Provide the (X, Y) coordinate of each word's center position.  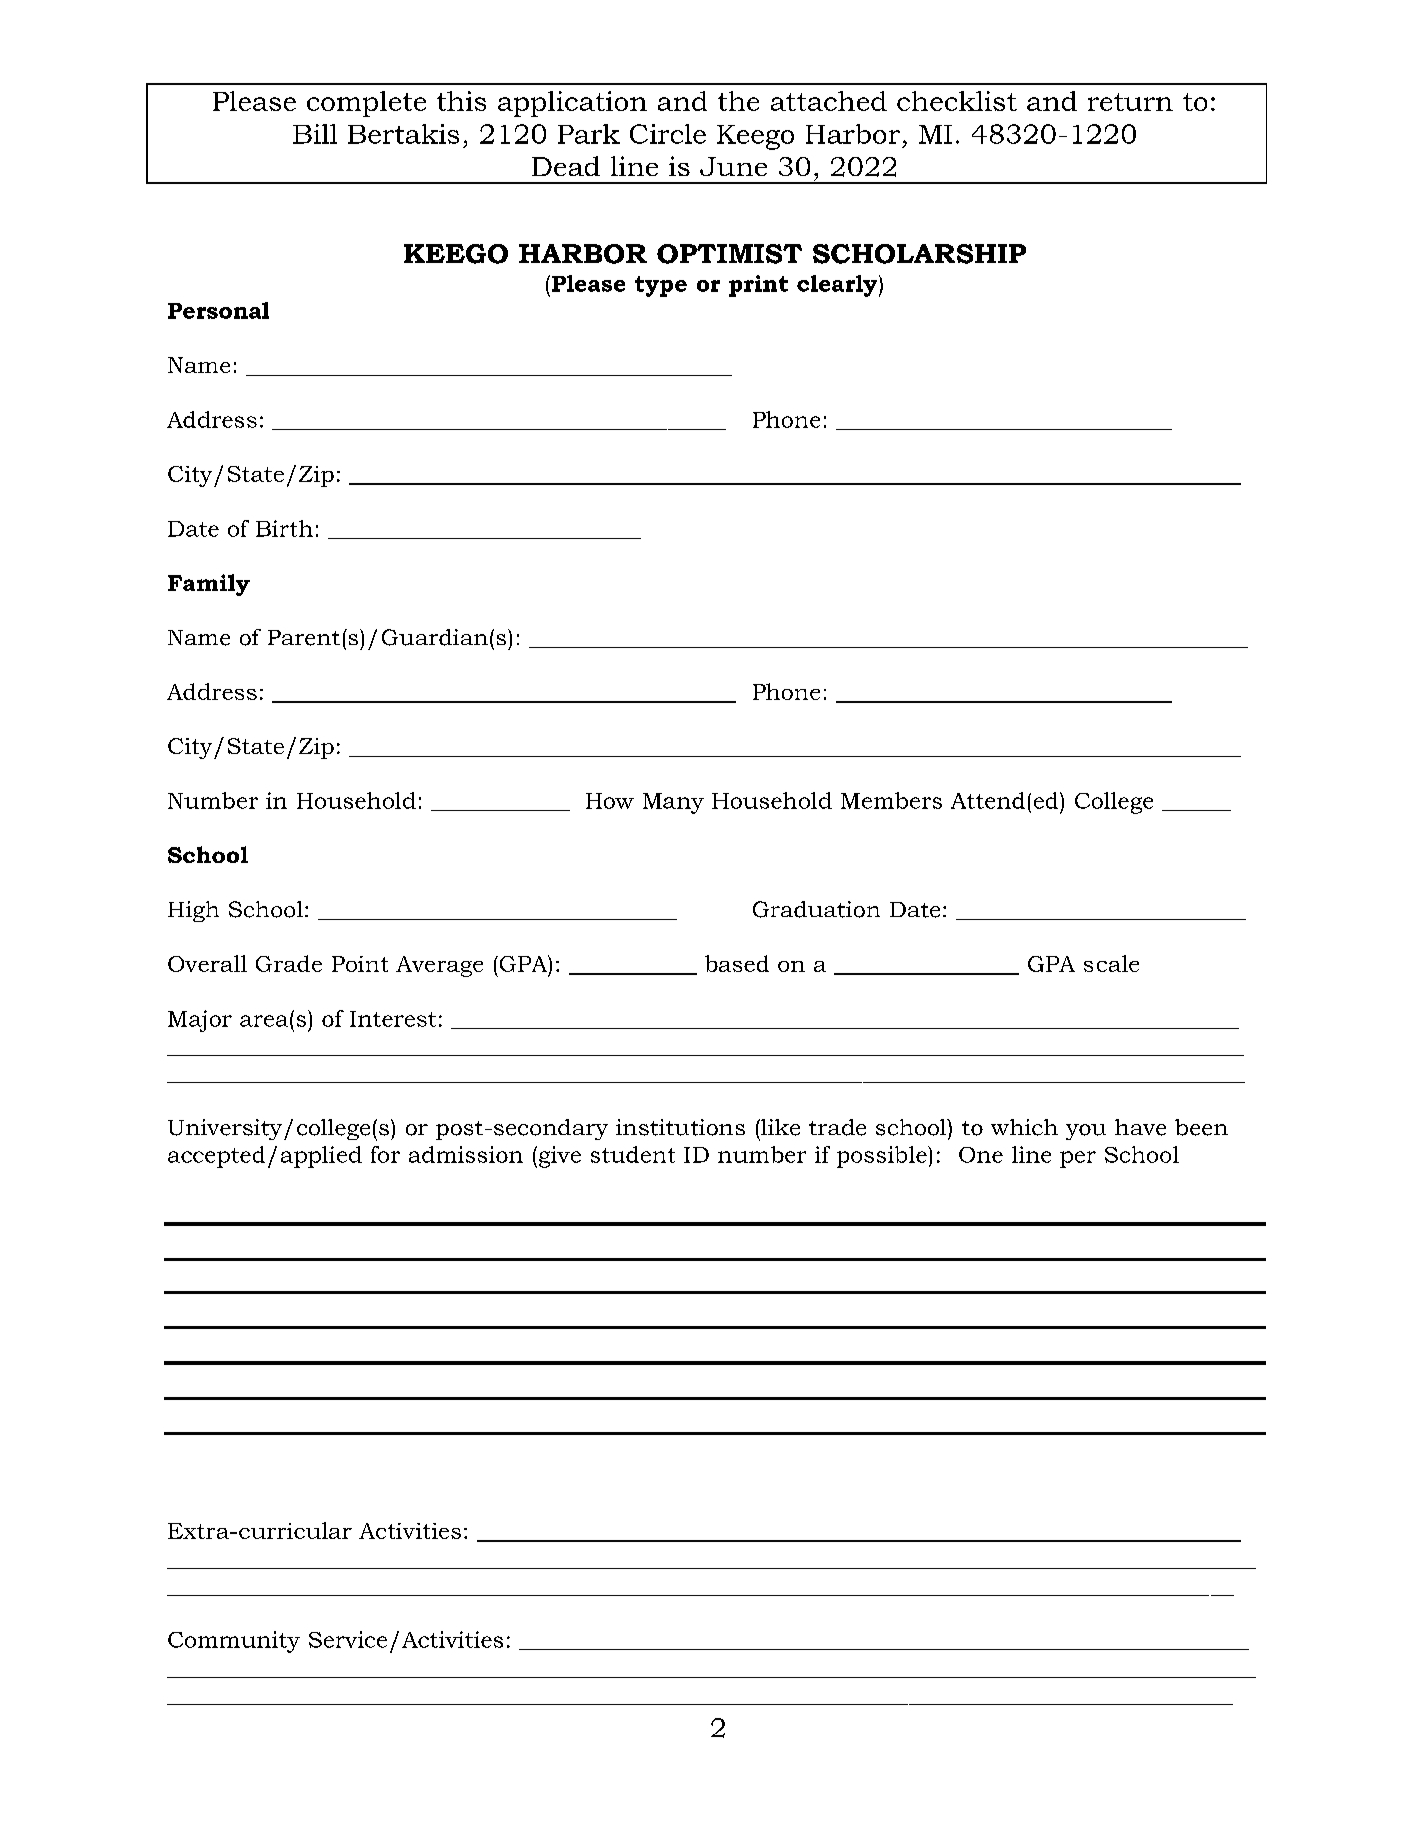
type (661, 286)
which (1024, 1127)
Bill (315, 134)
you (1086, 1132)
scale (1111, 963)
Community (234, 1642)
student (633, 1154)
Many (673, 803)
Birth (284, 528)
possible (883, 1157)
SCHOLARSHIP (919, 254)
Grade (289, 963)
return (1130, 102)
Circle (668, 134)
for (385, 1154)
